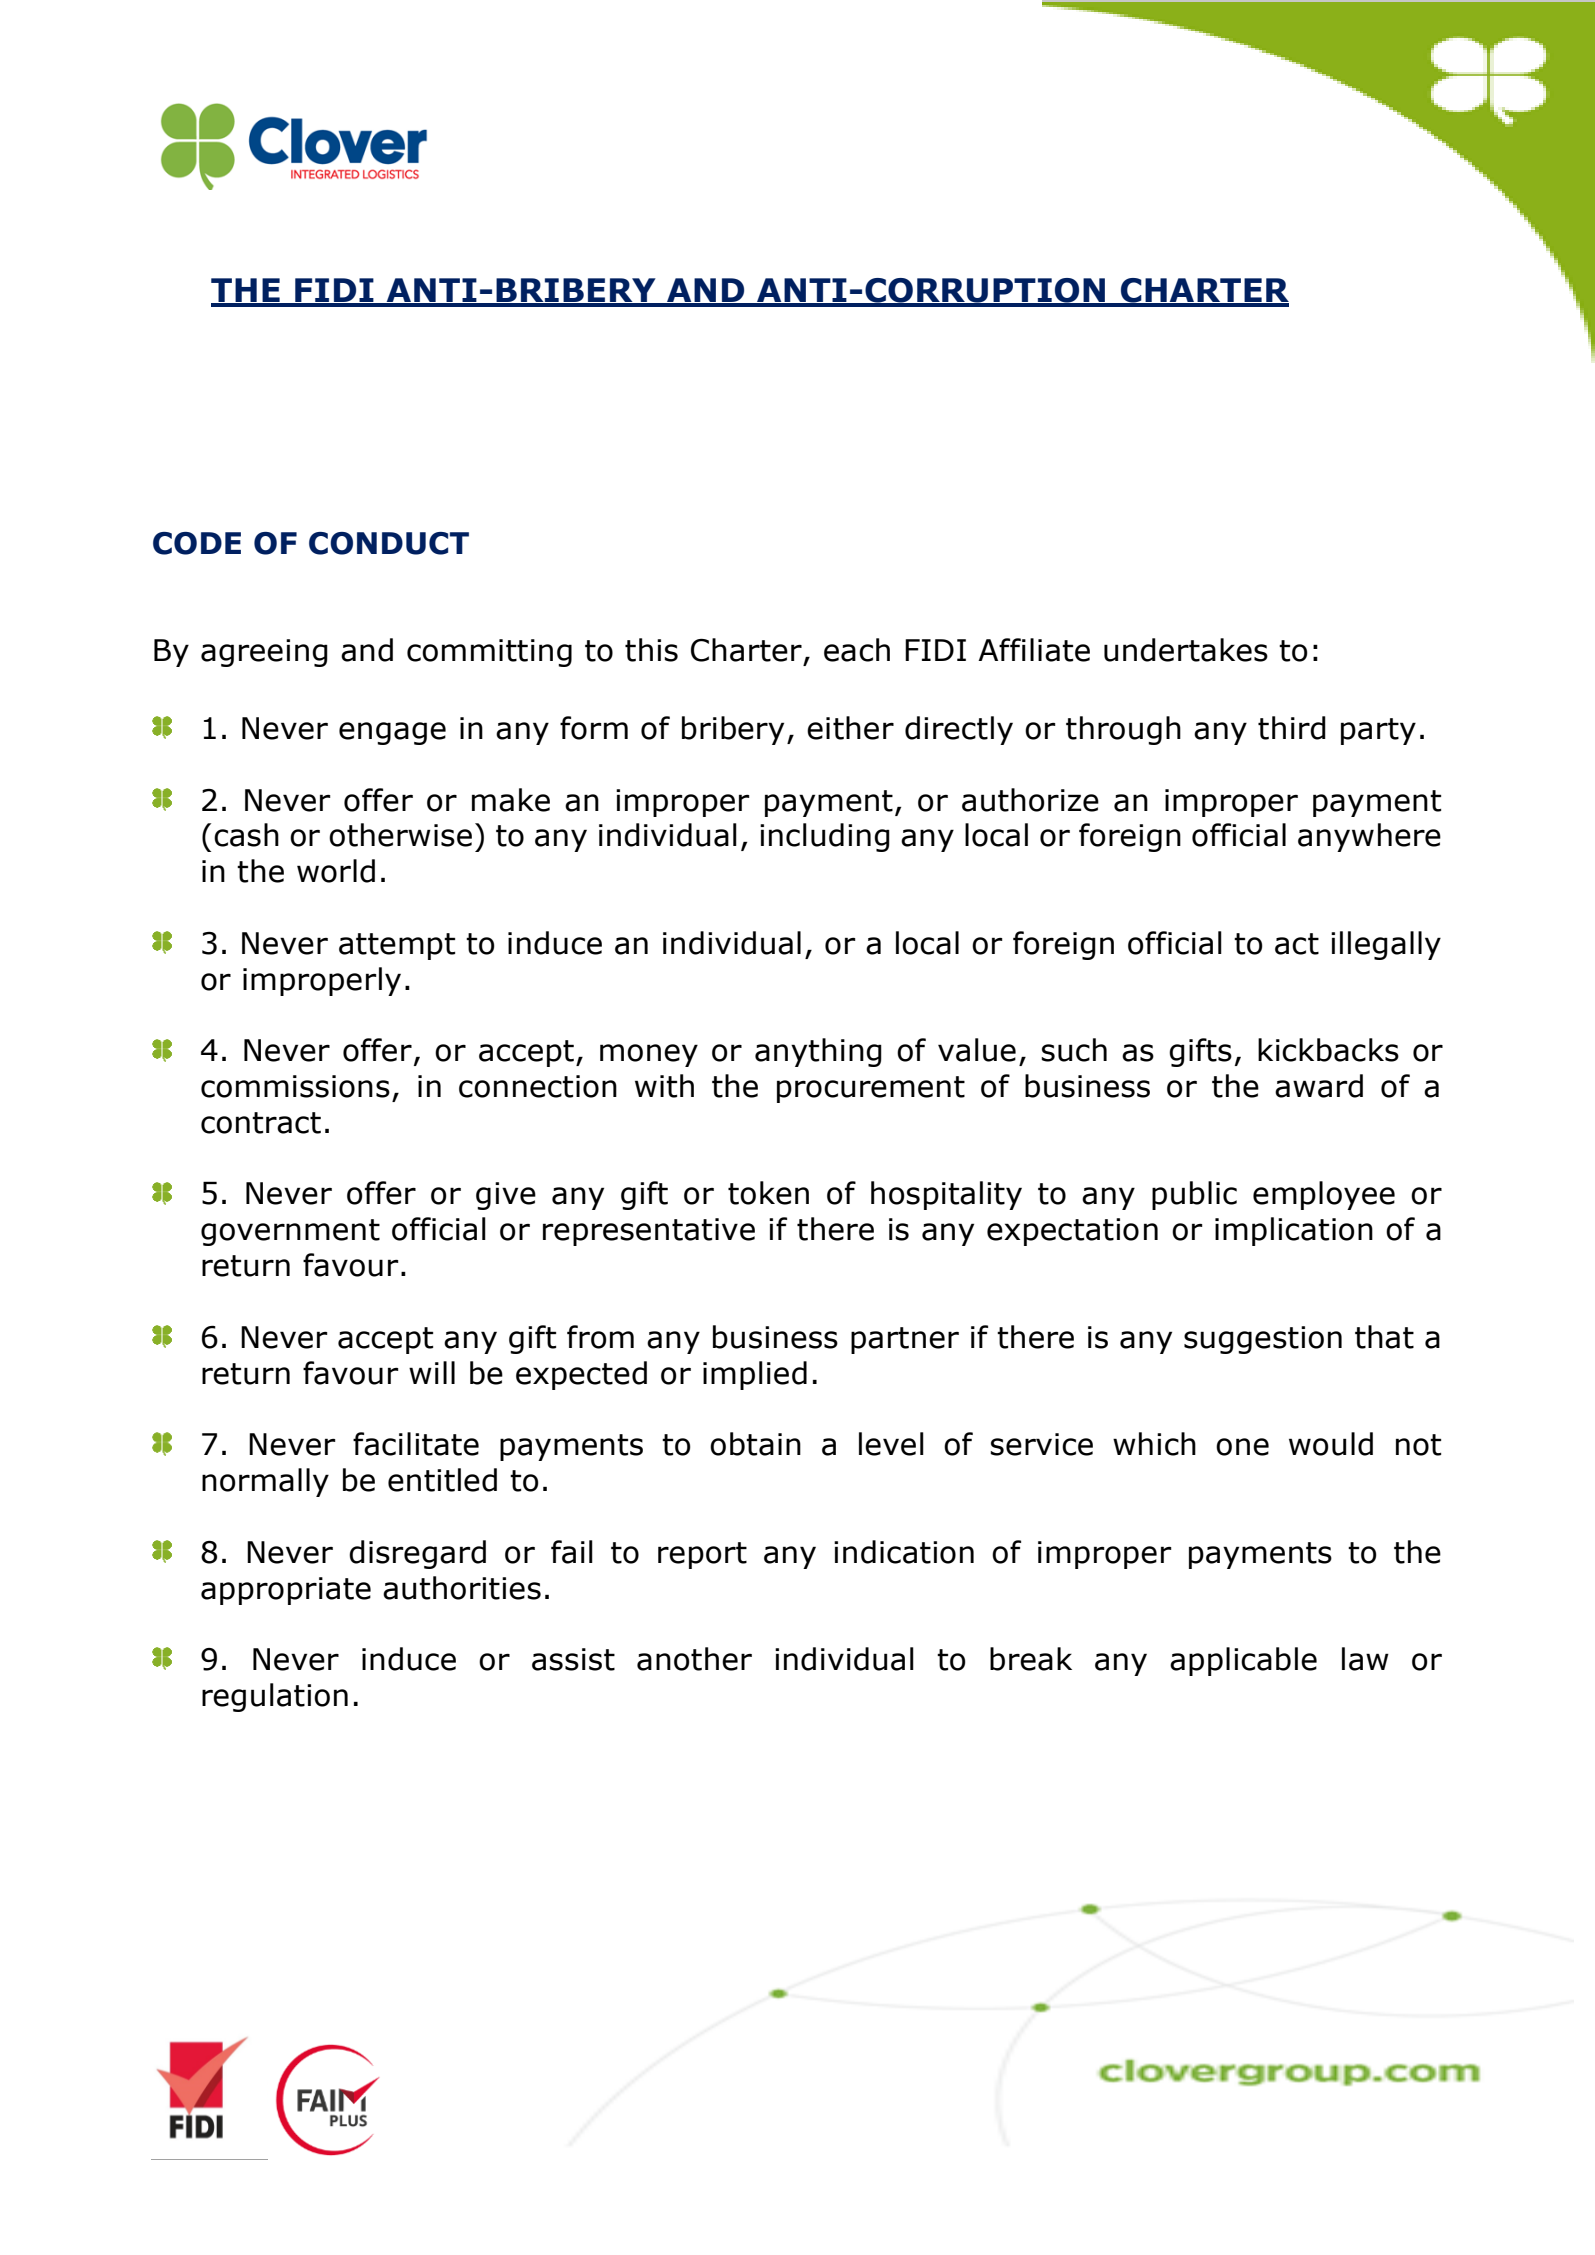  I want to click on undertakes, so click(1186, 650).
